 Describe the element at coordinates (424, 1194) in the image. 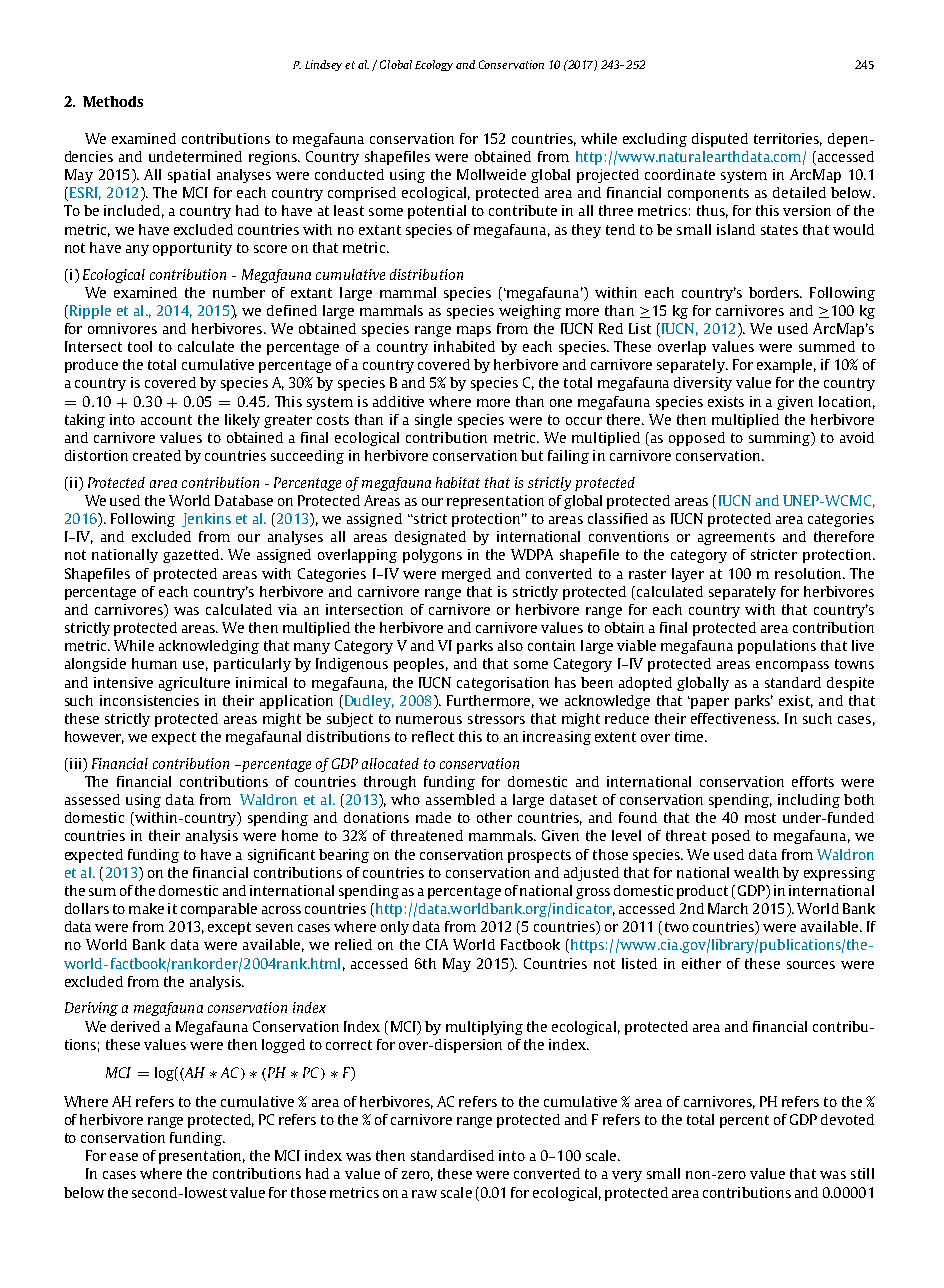

I see `raw` at that location.
